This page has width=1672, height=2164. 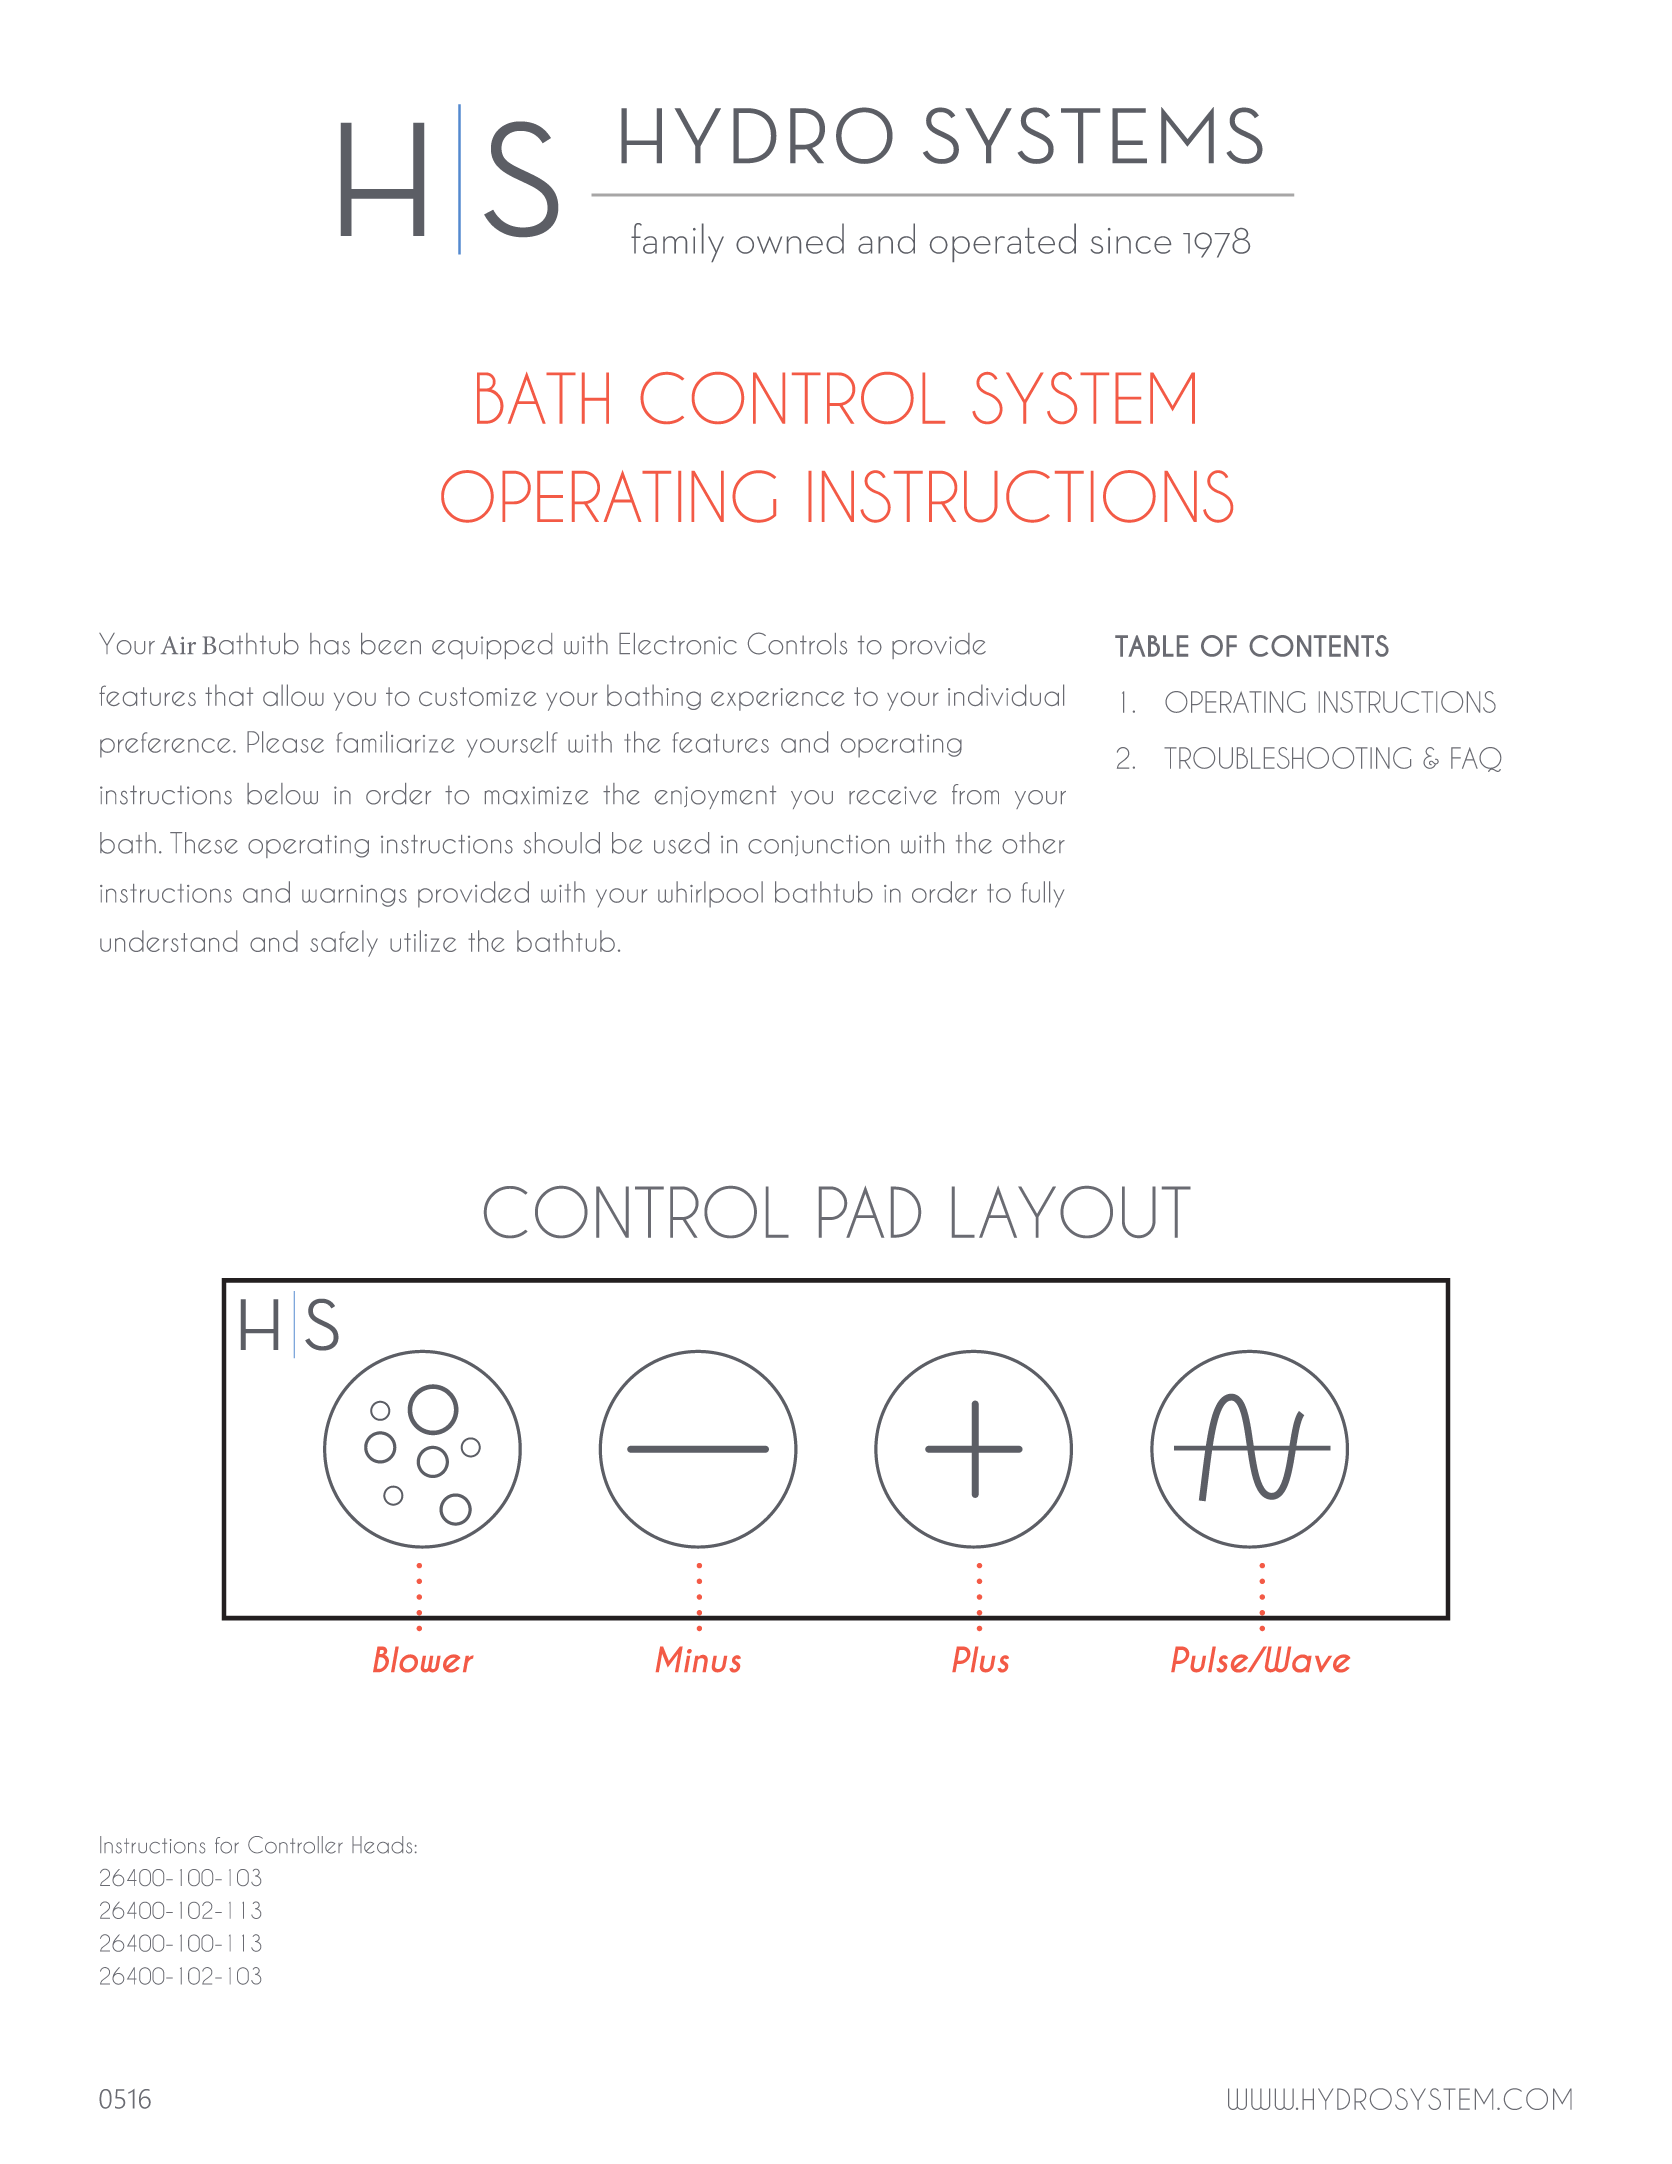 What do you see at coordinates (778, 699) in the page?
I see `experience` at bounding box center [778, 699].
